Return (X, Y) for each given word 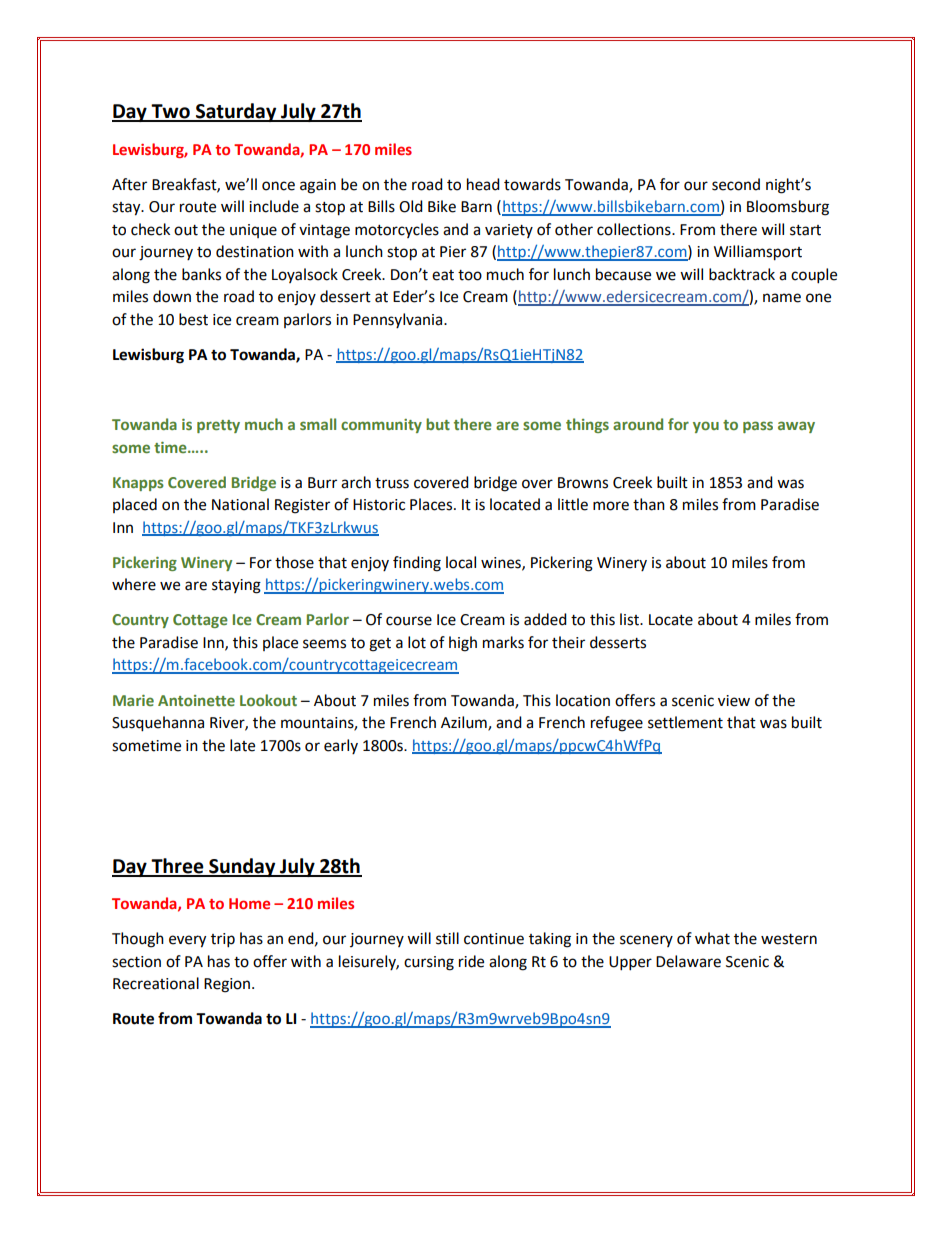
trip (223, 940)
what (712, 938)
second (736, 184)
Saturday (236, 112)
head (483, 184)
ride (471, 961)
